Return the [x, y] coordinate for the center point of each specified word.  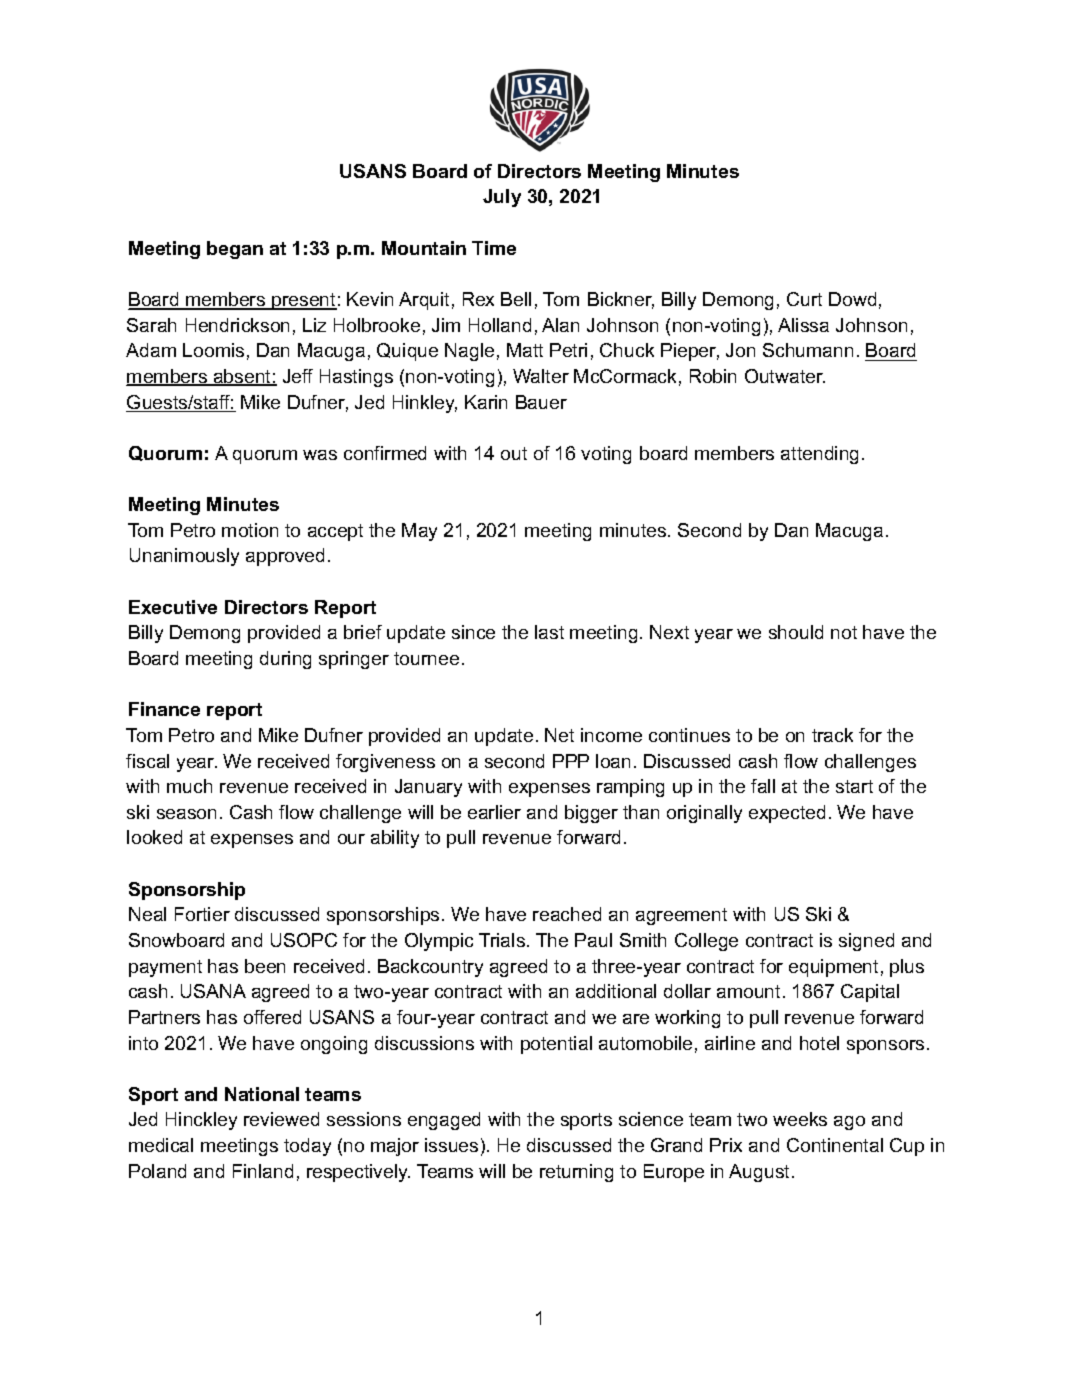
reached [567, 914]
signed [866, 942]
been [265, 966]
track [832, 735]
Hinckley [201, 1121]
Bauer [541, 402]
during [285, 660]
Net [559, 735]
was [320, 455]
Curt [804, 299]
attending [819, 455]
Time [494, 248]
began [235, 250]
